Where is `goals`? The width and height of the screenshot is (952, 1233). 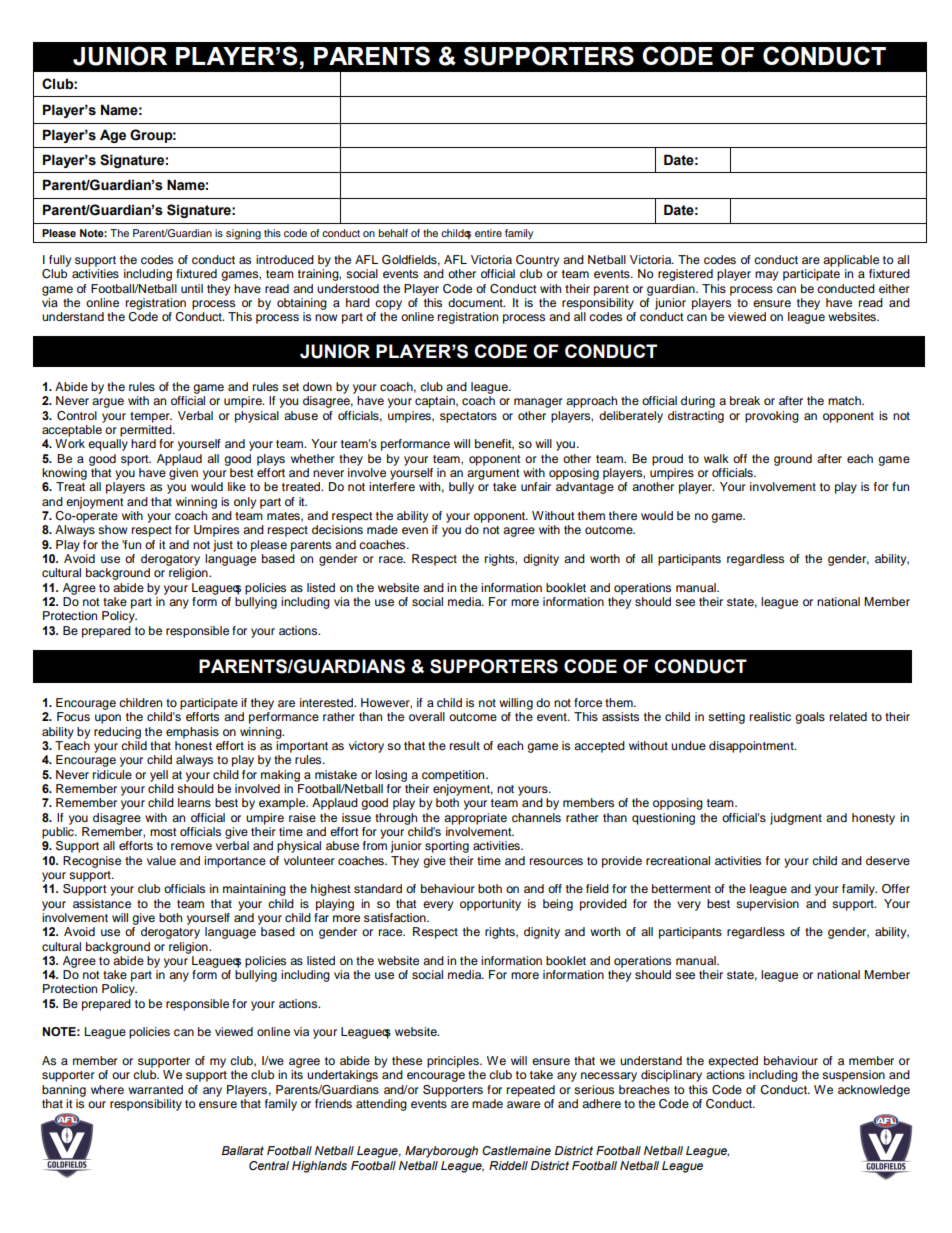
goals is located at coordinates (810, 718).
